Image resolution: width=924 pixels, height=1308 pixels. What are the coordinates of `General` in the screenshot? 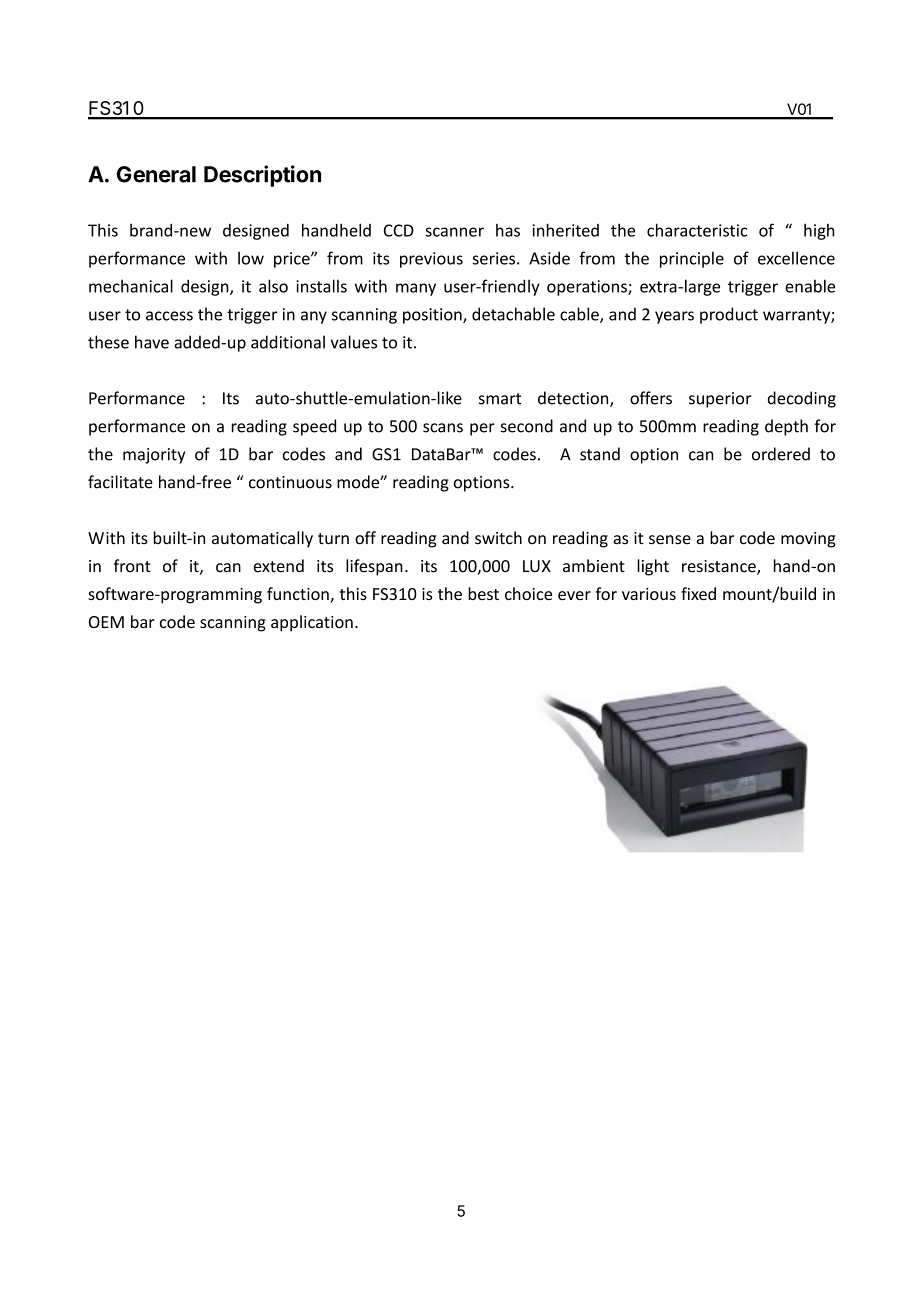 It's located at (156, 174).
